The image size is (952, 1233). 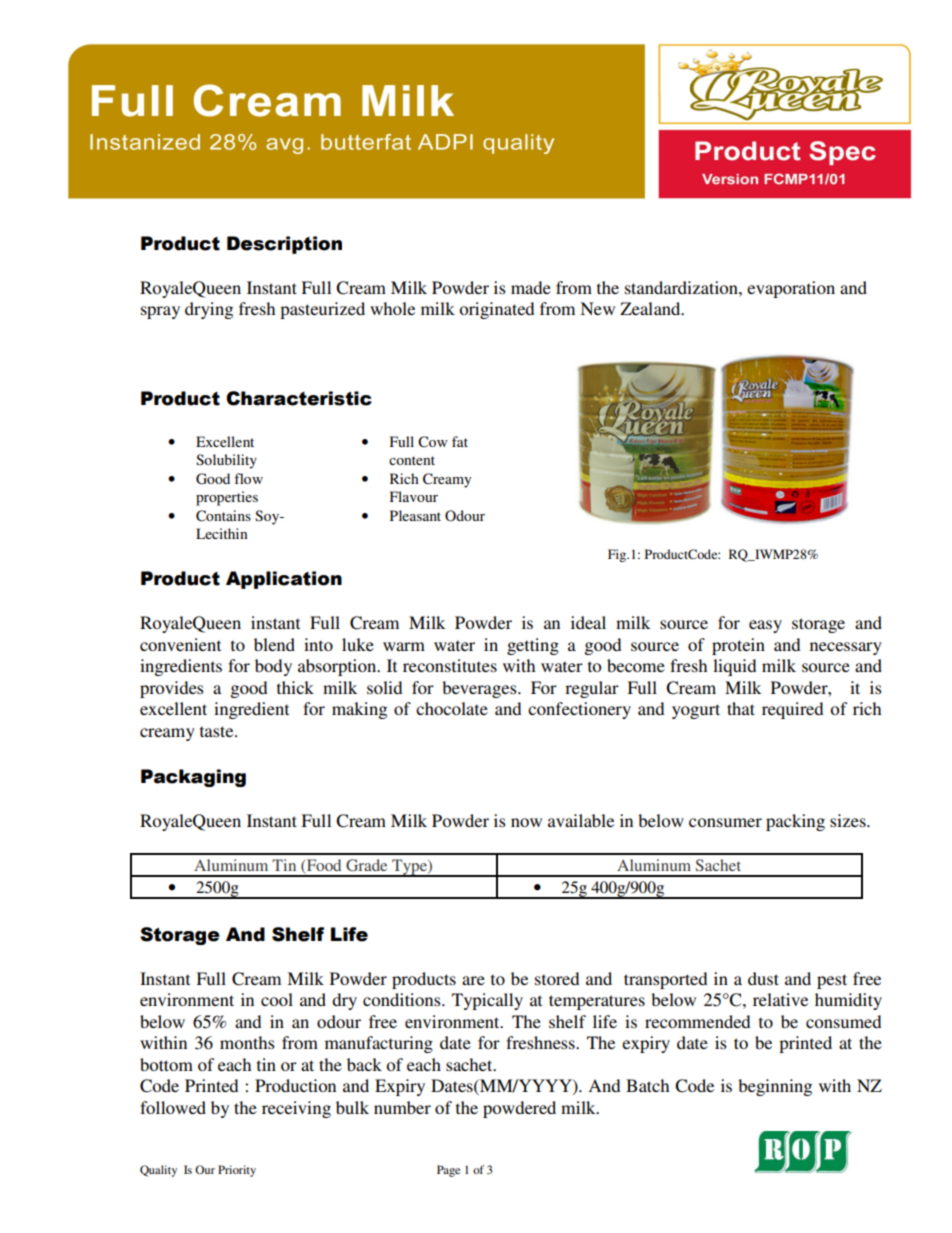 What do you see at coordinates (791, 289) in the screenshot?
I see `evaporation` at bounding box center [791, 289].
